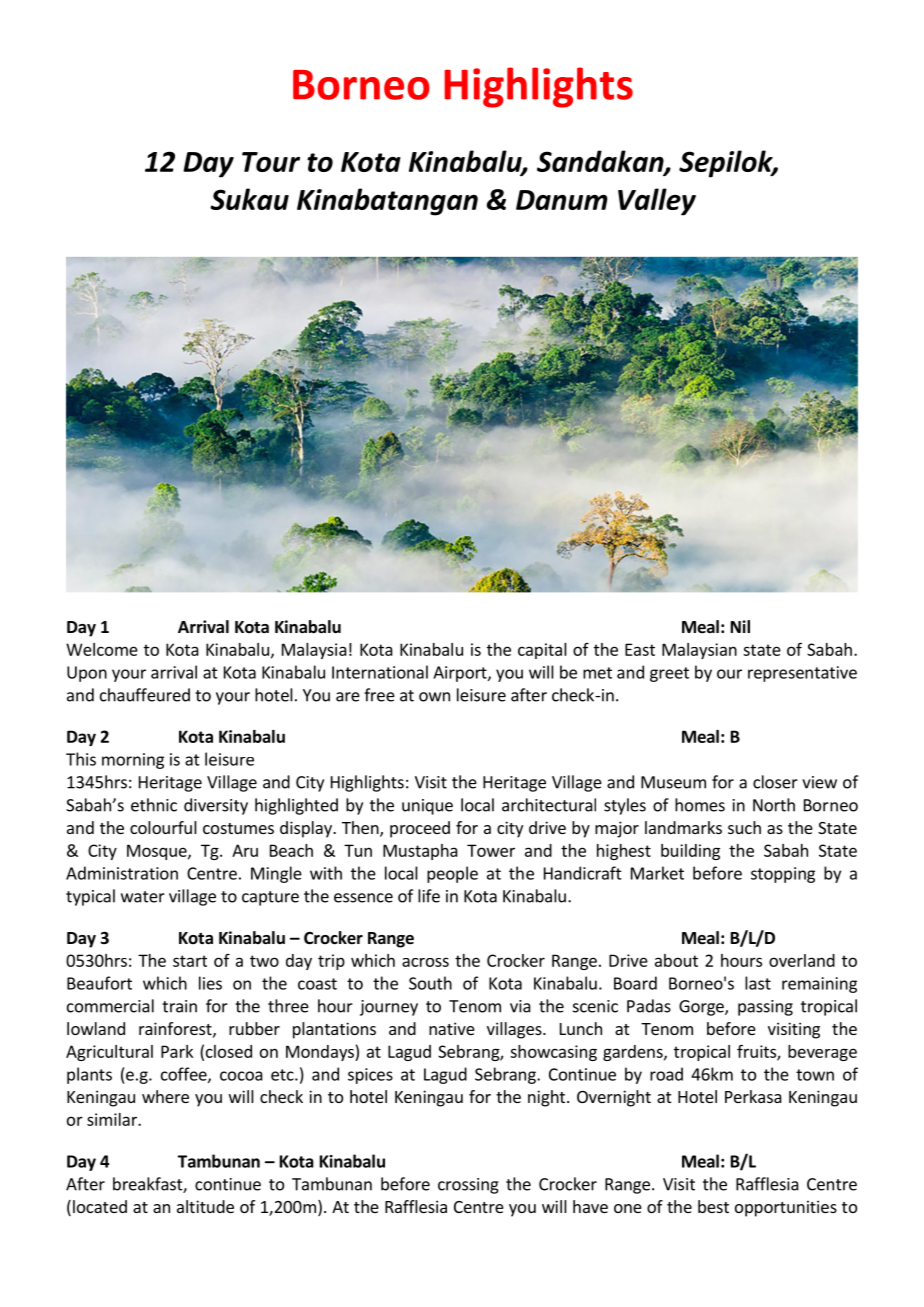 The width and height of the page is (924, 1307). Describe the element at coordinates (102, 649) in the page. I see `Welcome` at that location.
